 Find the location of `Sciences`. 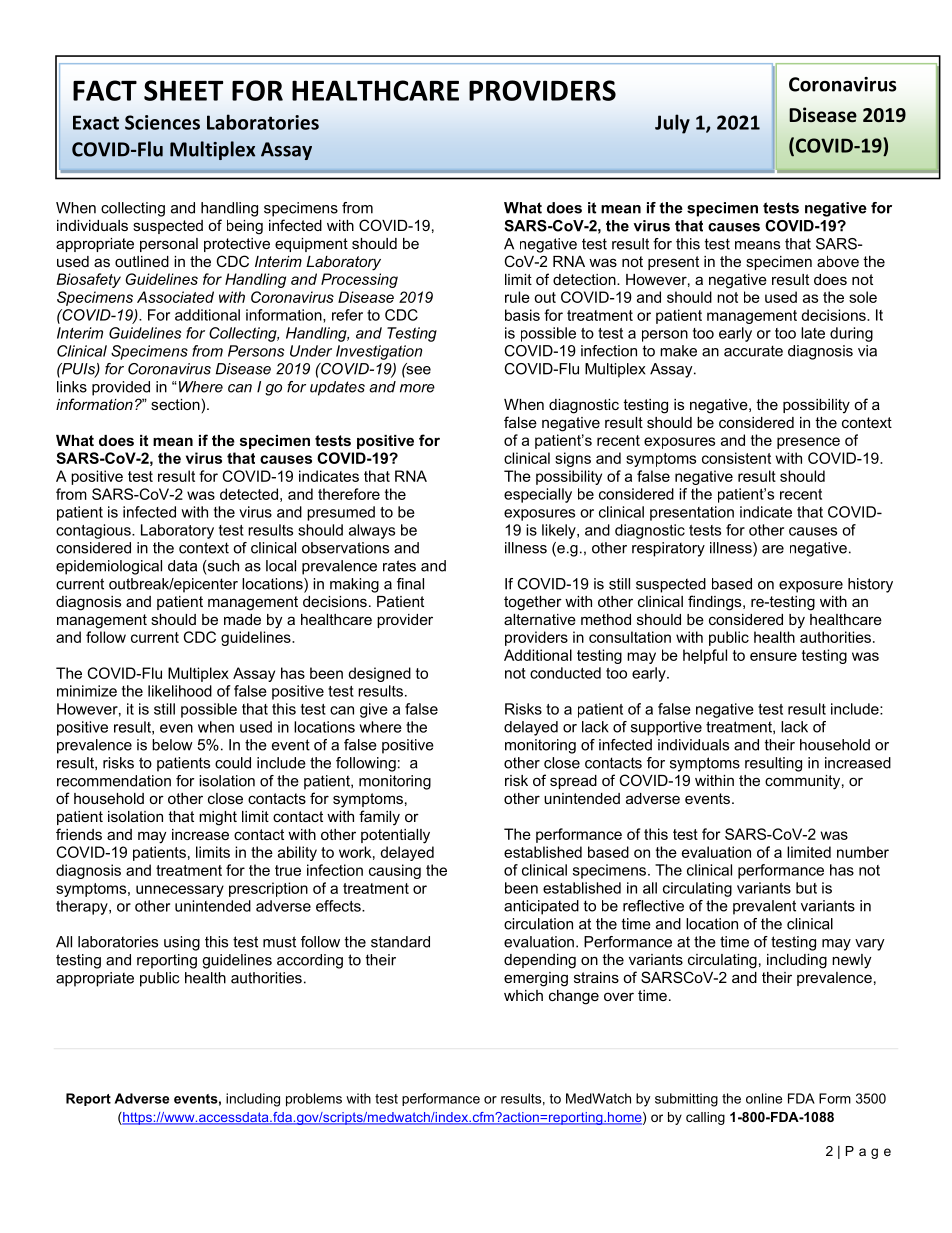

Sciences is located at coordinates (162, 122).
